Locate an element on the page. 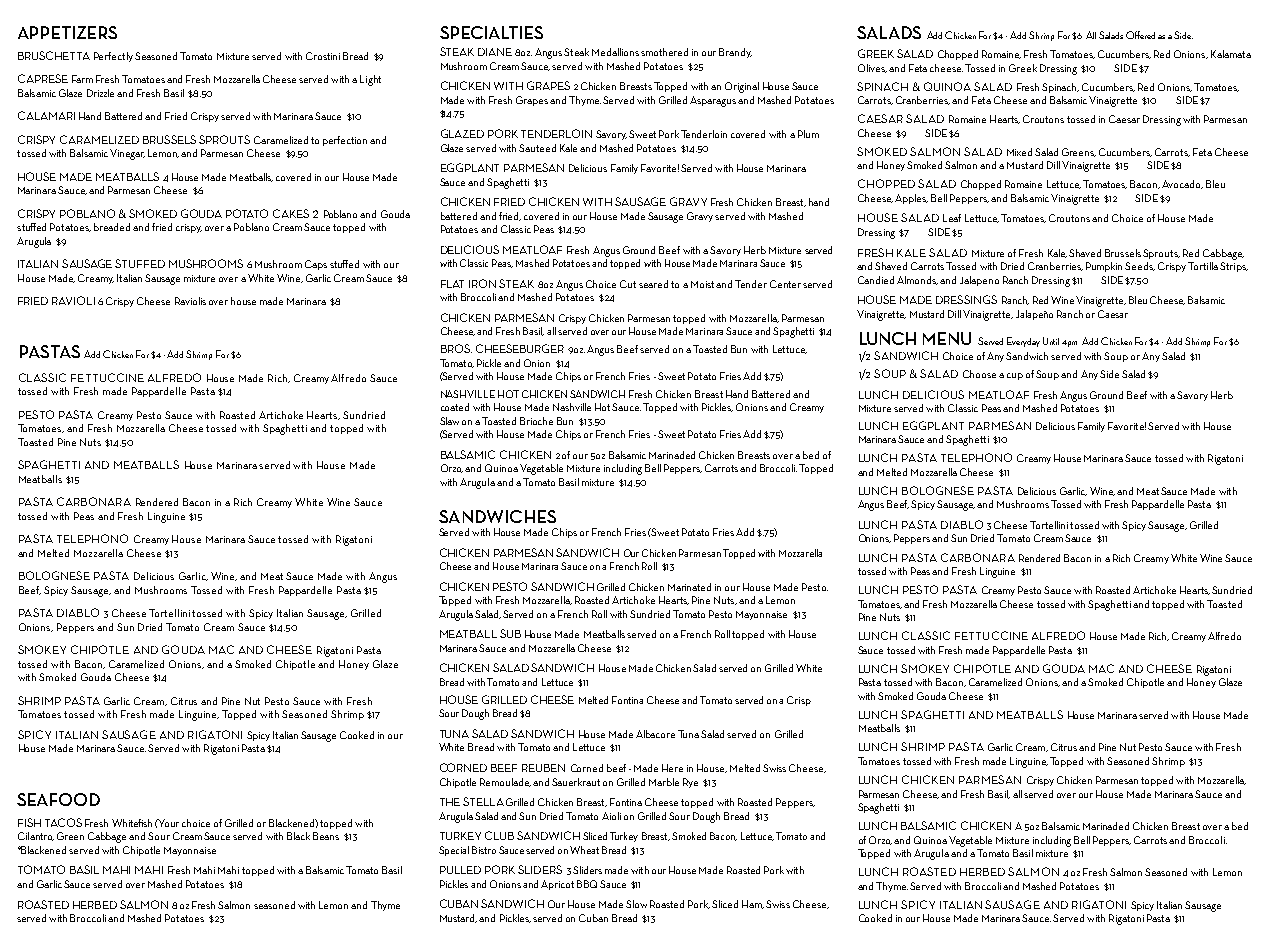  Rye is located at coordinates (690, 783).
